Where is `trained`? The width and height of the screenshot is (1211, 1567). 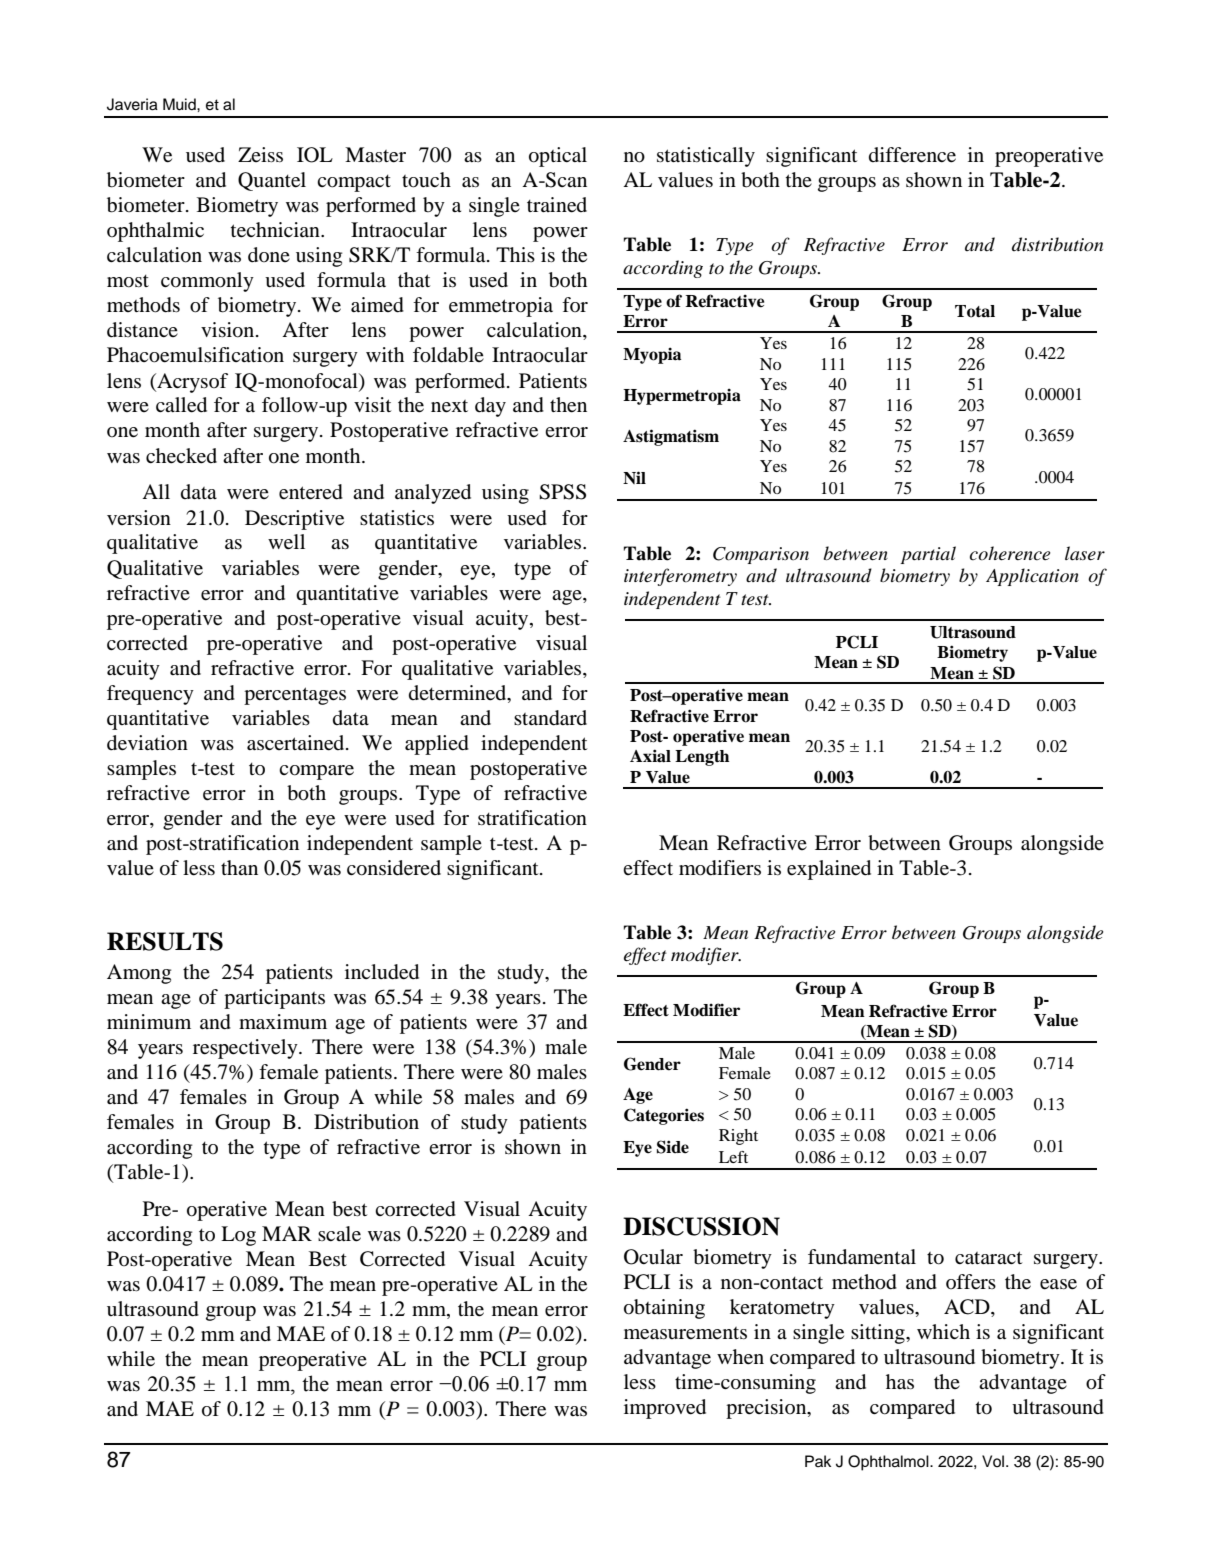 trained is located at coordinates (557, 205).
